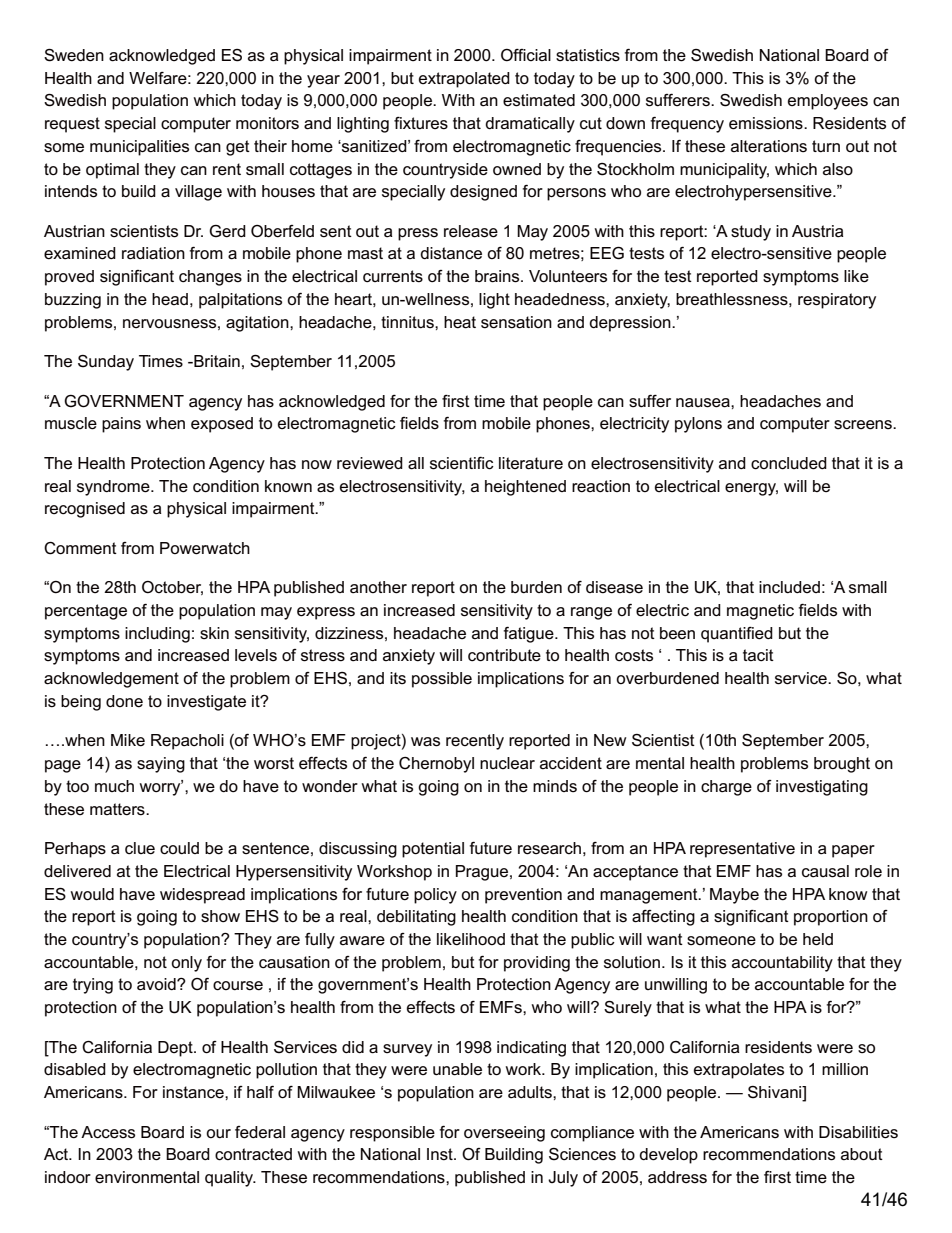  I want to click on Access, so click(108, 1132).
